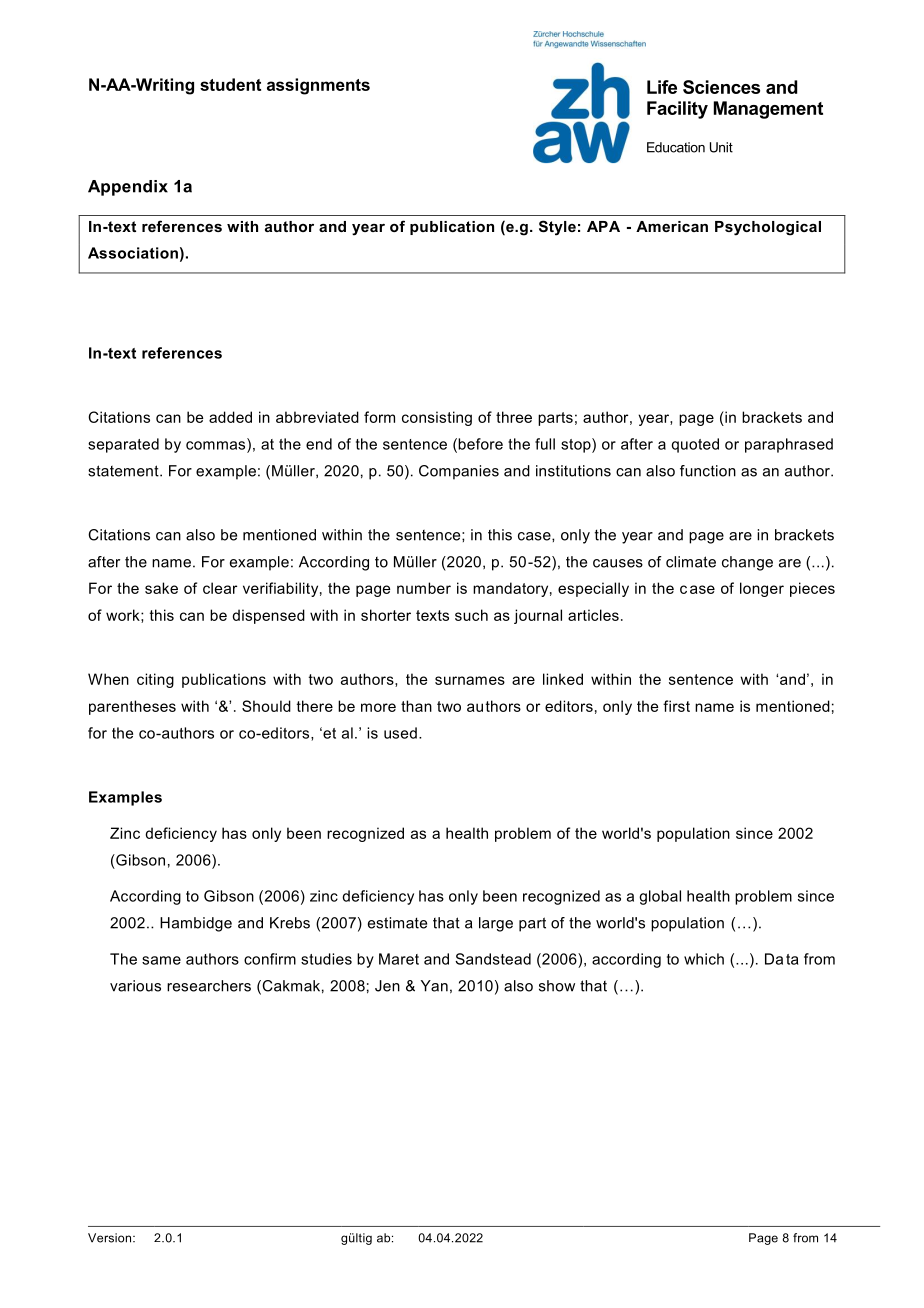  What do you see at coordinates (161, 960) in the screenshot?
I see `same` at bounding box center [161, 960].
